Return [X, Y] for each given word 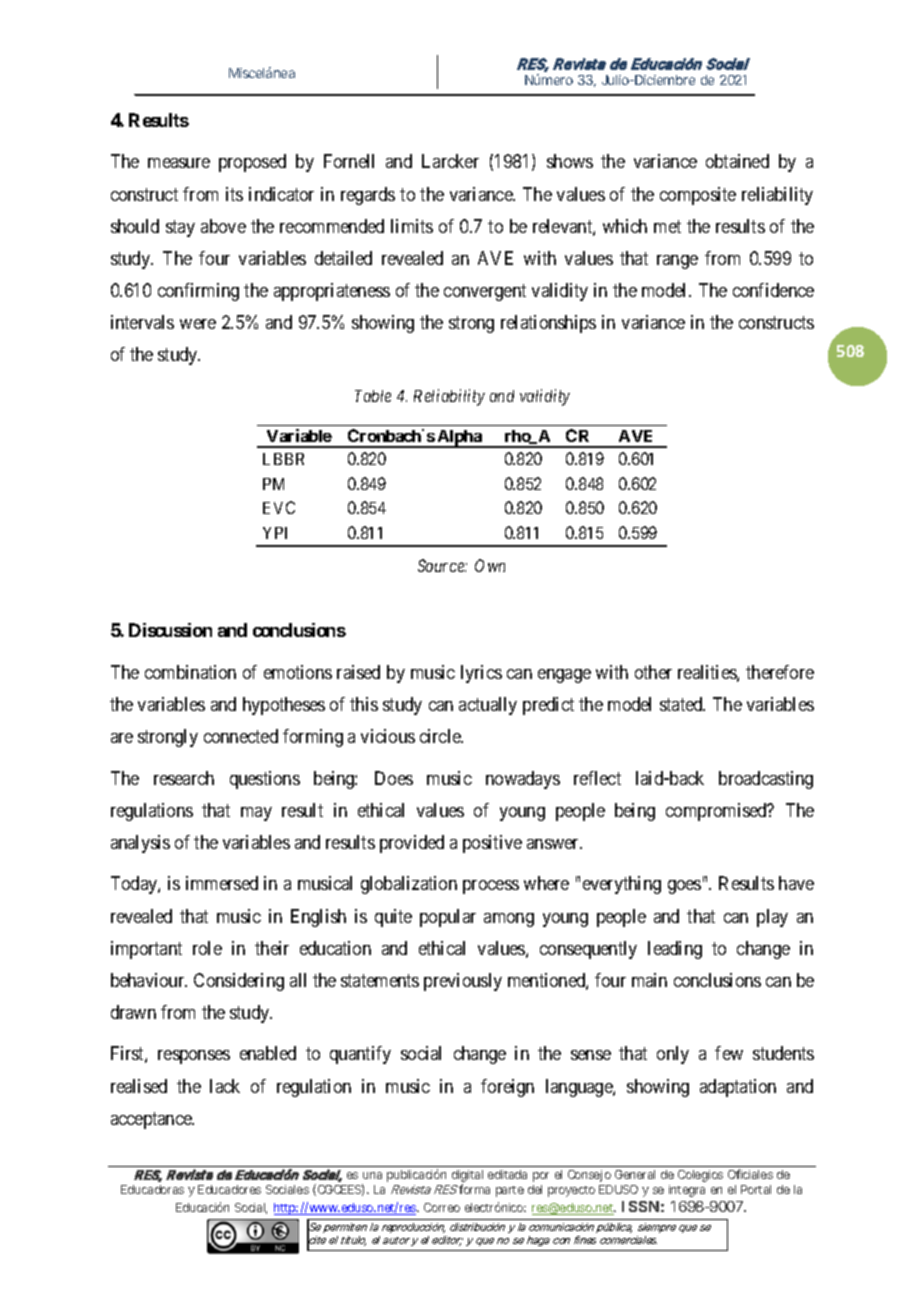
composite [698, 196]
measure [179, 163]
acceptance [152, 1120]
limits [412, 226]
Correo [442, 1207]
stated [682, 704]
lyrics [481, 674]
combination [190, 672]
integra [687, 1191]
